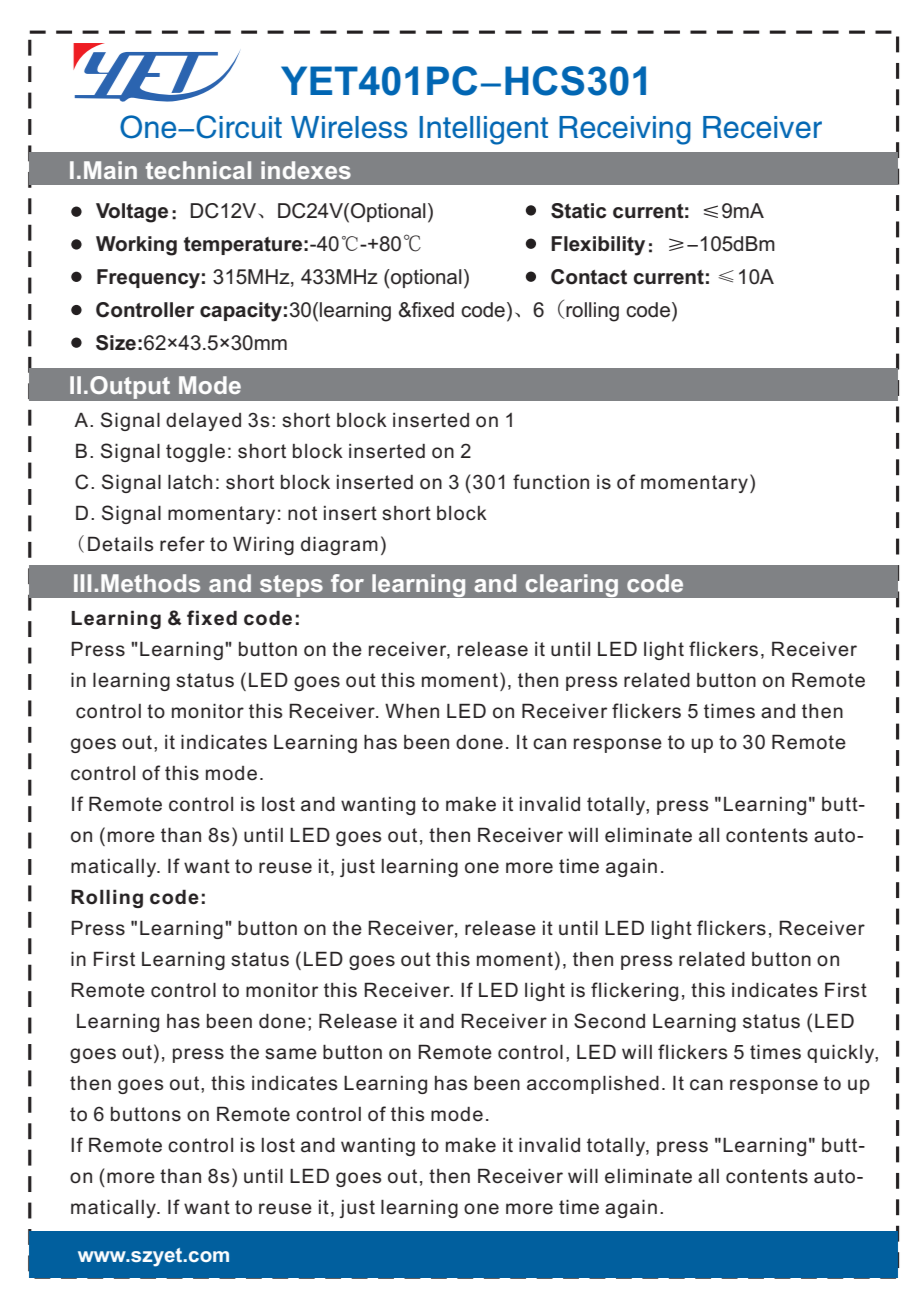 Image resolution: width=924 pixels, height=1311 pixels. I want to click on Receiving, so click(625, 130).
